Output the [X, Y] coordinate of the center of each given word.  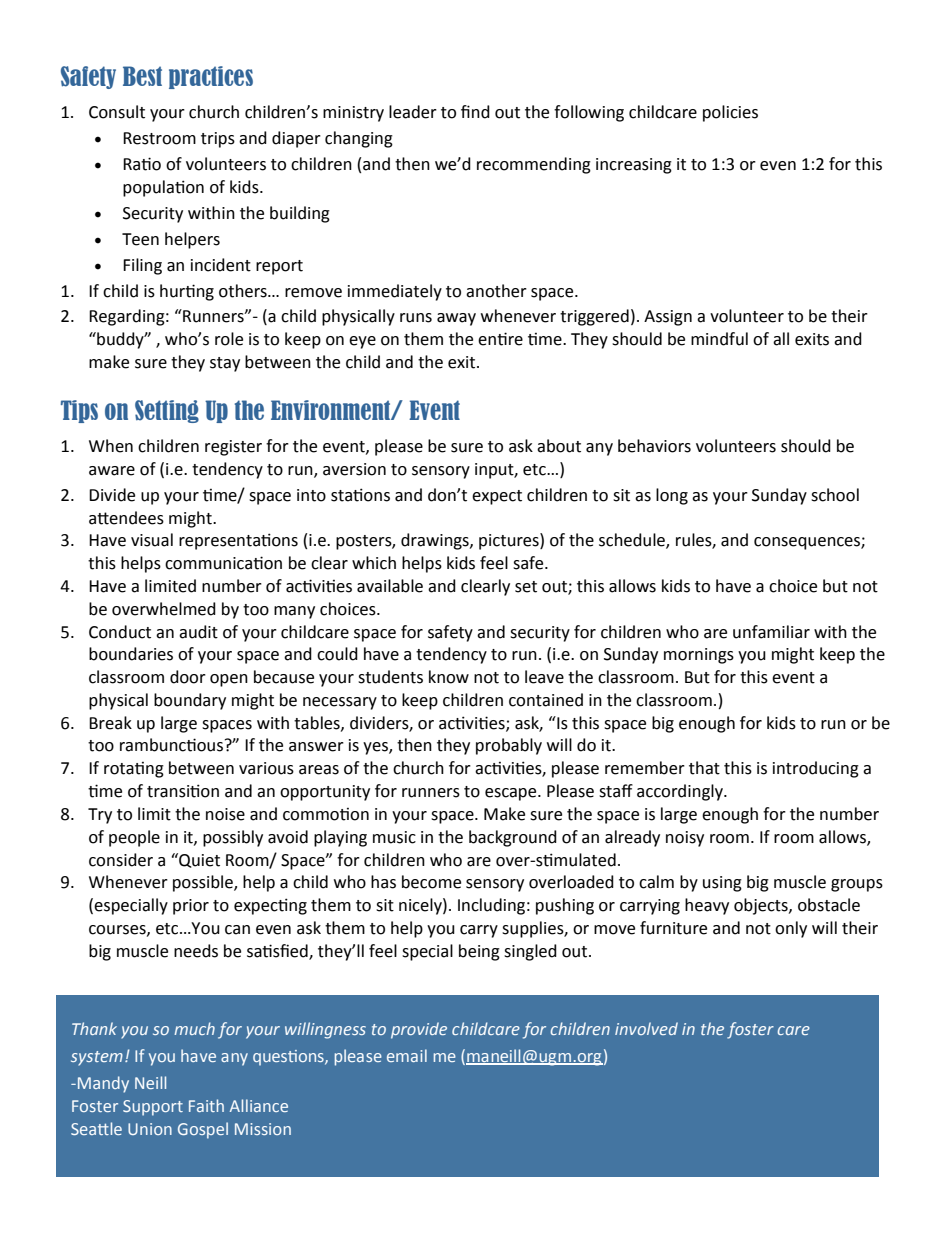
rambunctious [171, 745]
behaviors [654, 446]
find [475, 112]
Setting [167, 411]
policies [730, 113]
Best [142, 76]
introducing [816, 769]
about [559, 446]
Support [153, 1108]
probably [509, 746]
